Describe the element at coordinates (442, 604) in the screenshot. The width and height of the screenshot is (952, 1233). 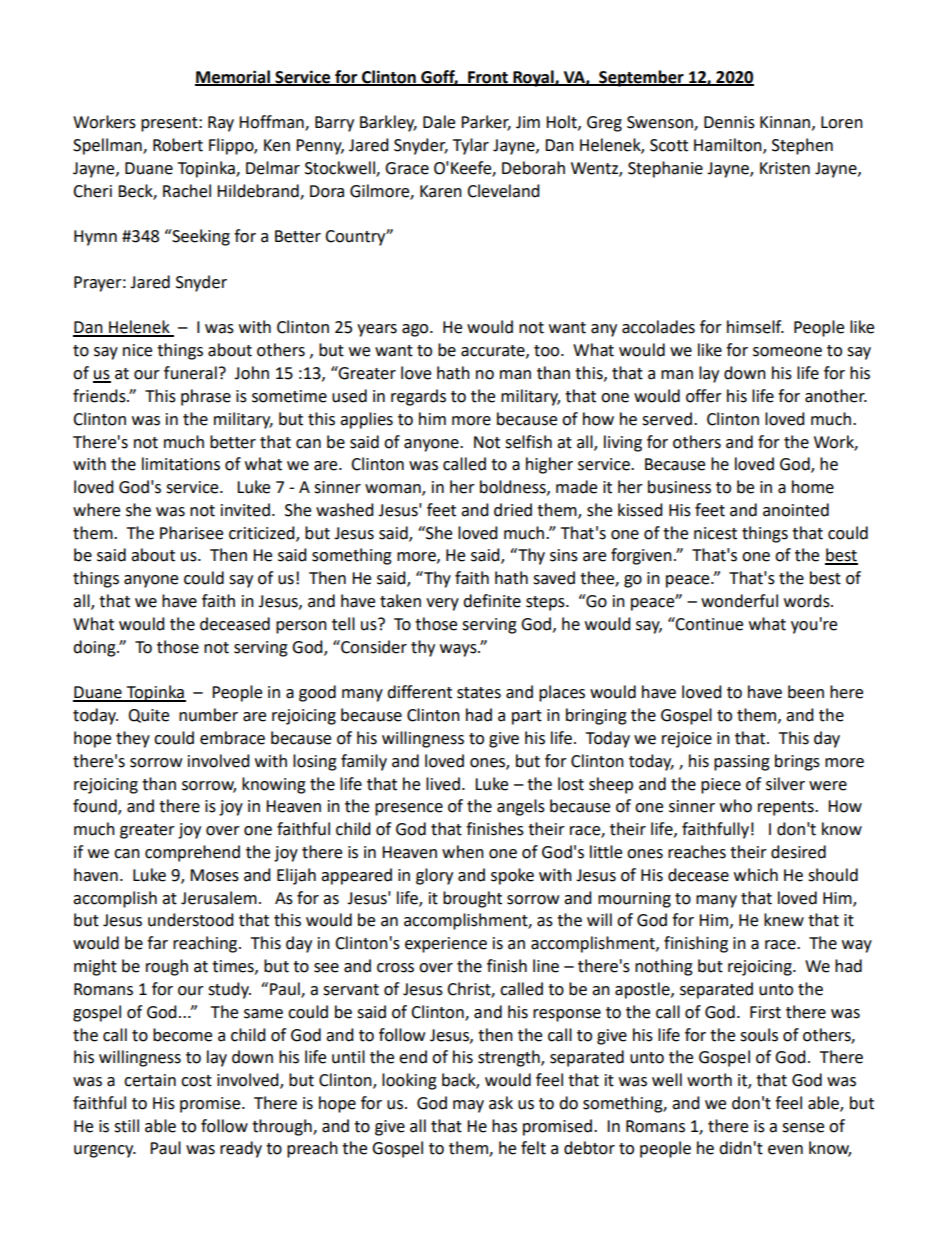
I see `very` at that location.
